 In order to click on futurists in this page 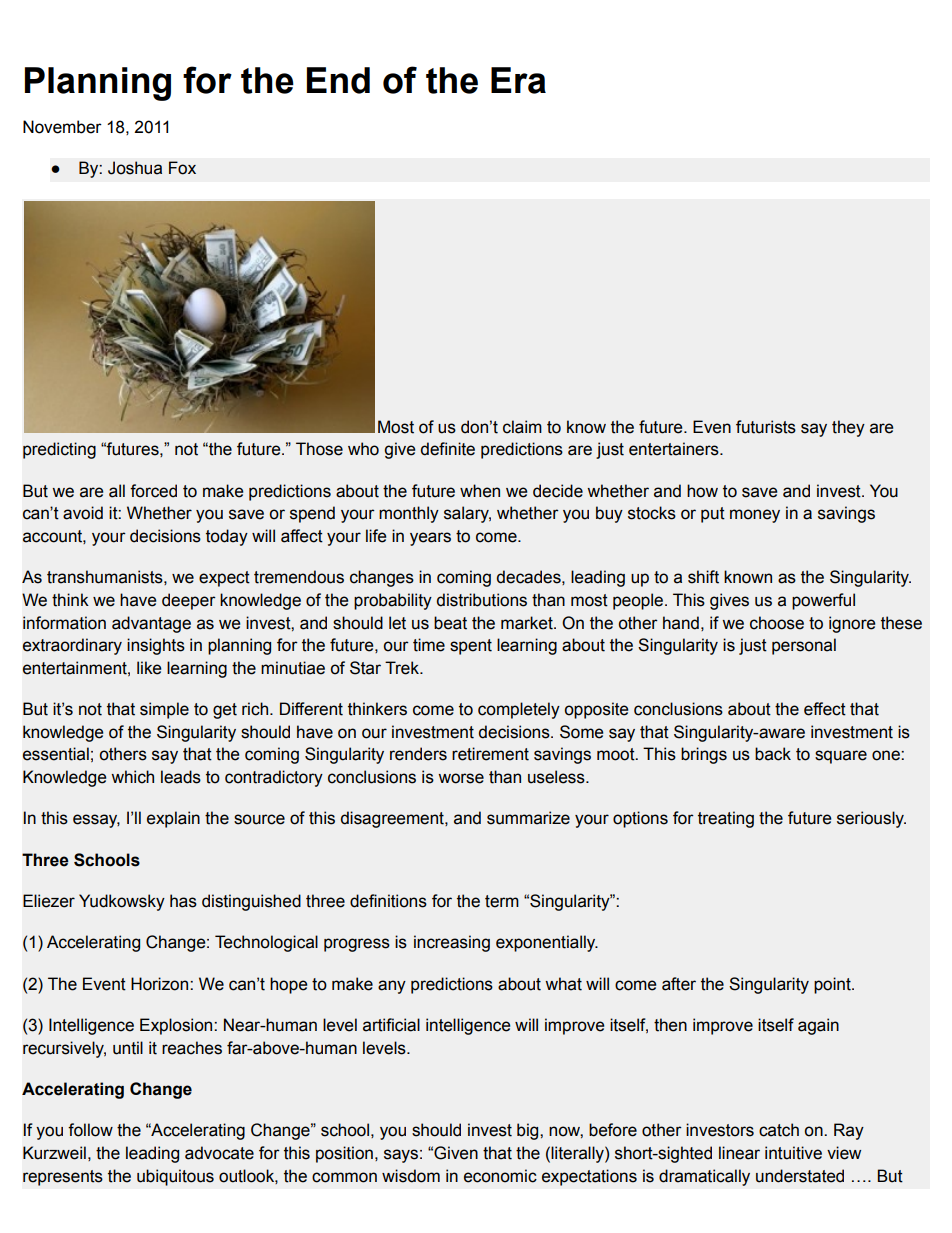, I will do `click(766, 427)`.
